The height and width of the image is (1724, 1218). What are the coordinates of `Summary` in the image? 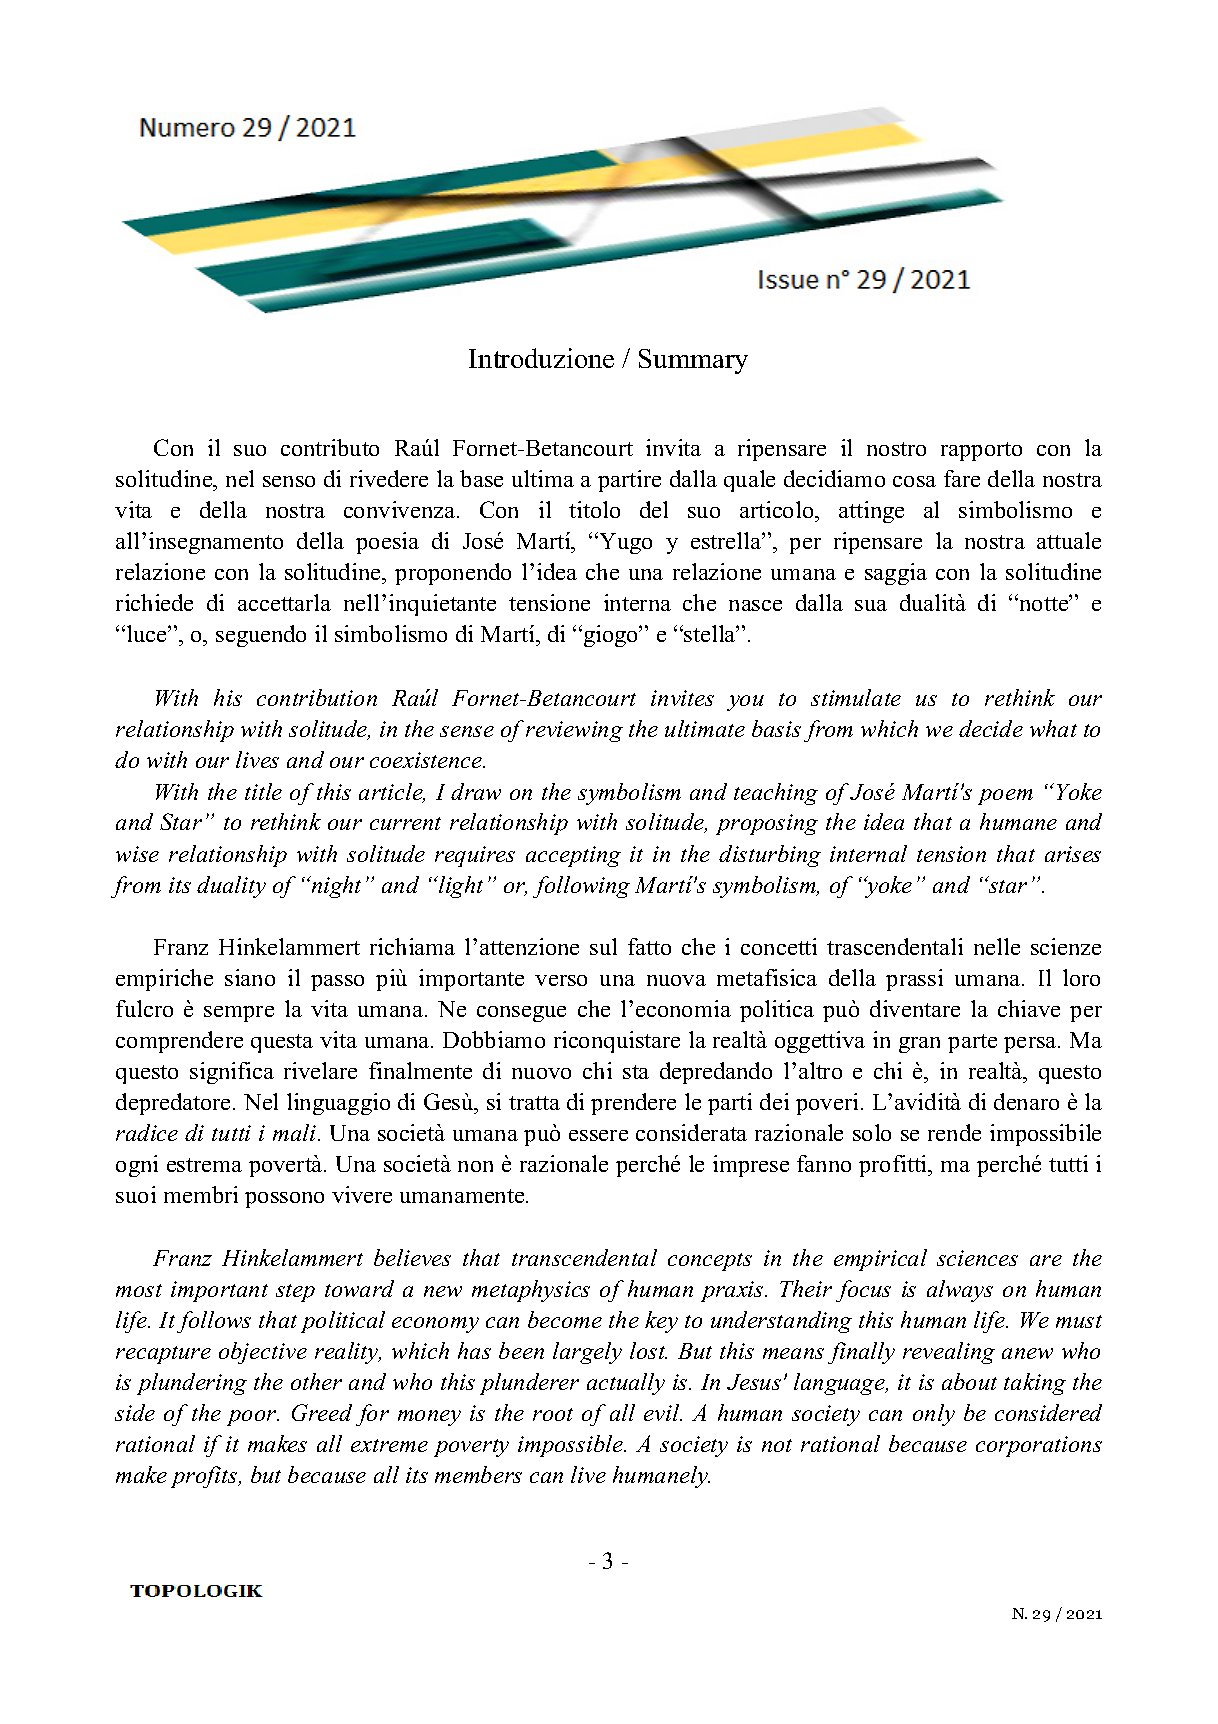 It's located at (693, 361).
